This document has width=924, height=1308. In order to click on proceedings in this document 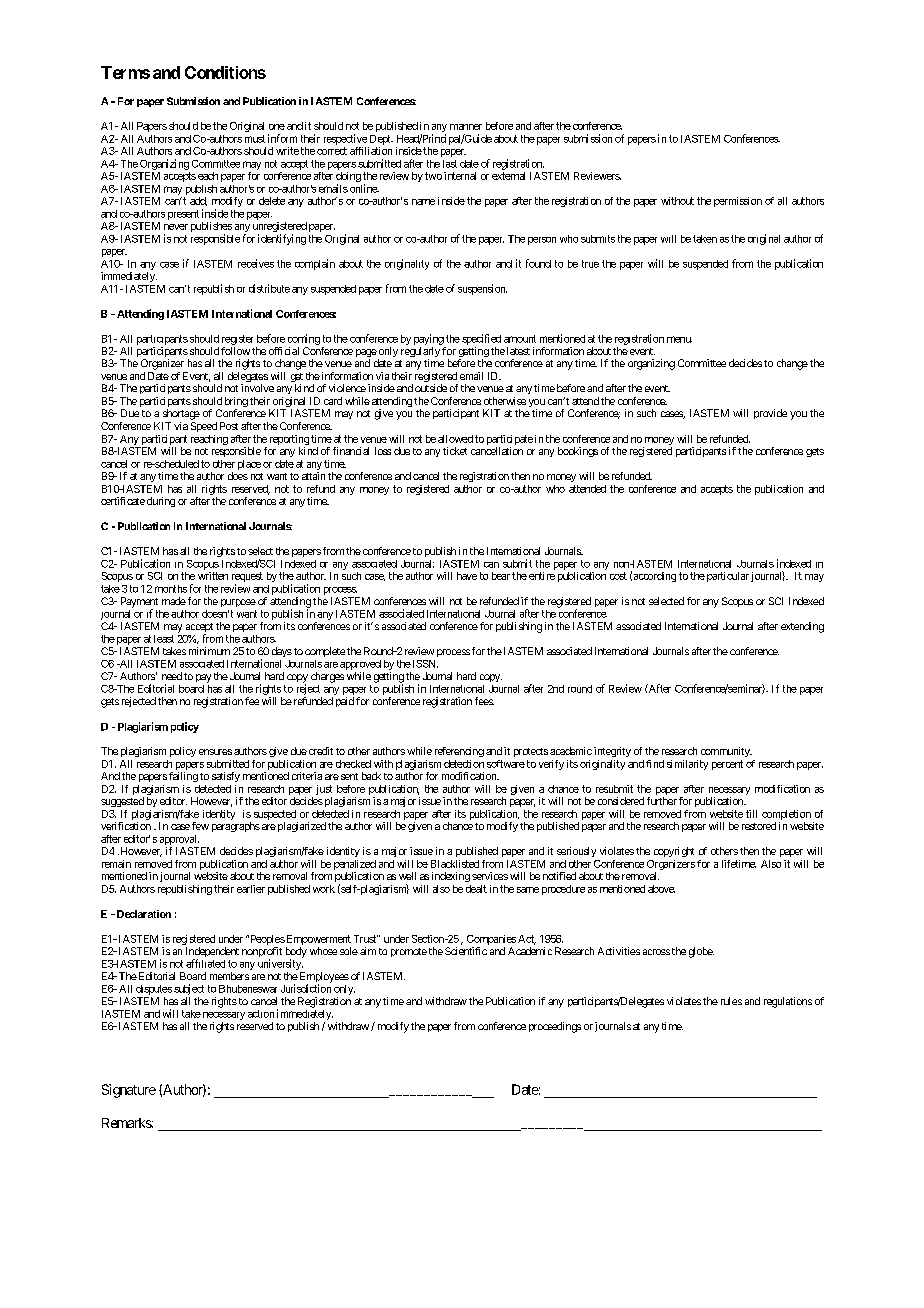, I will do `click(555, 1027)`.
